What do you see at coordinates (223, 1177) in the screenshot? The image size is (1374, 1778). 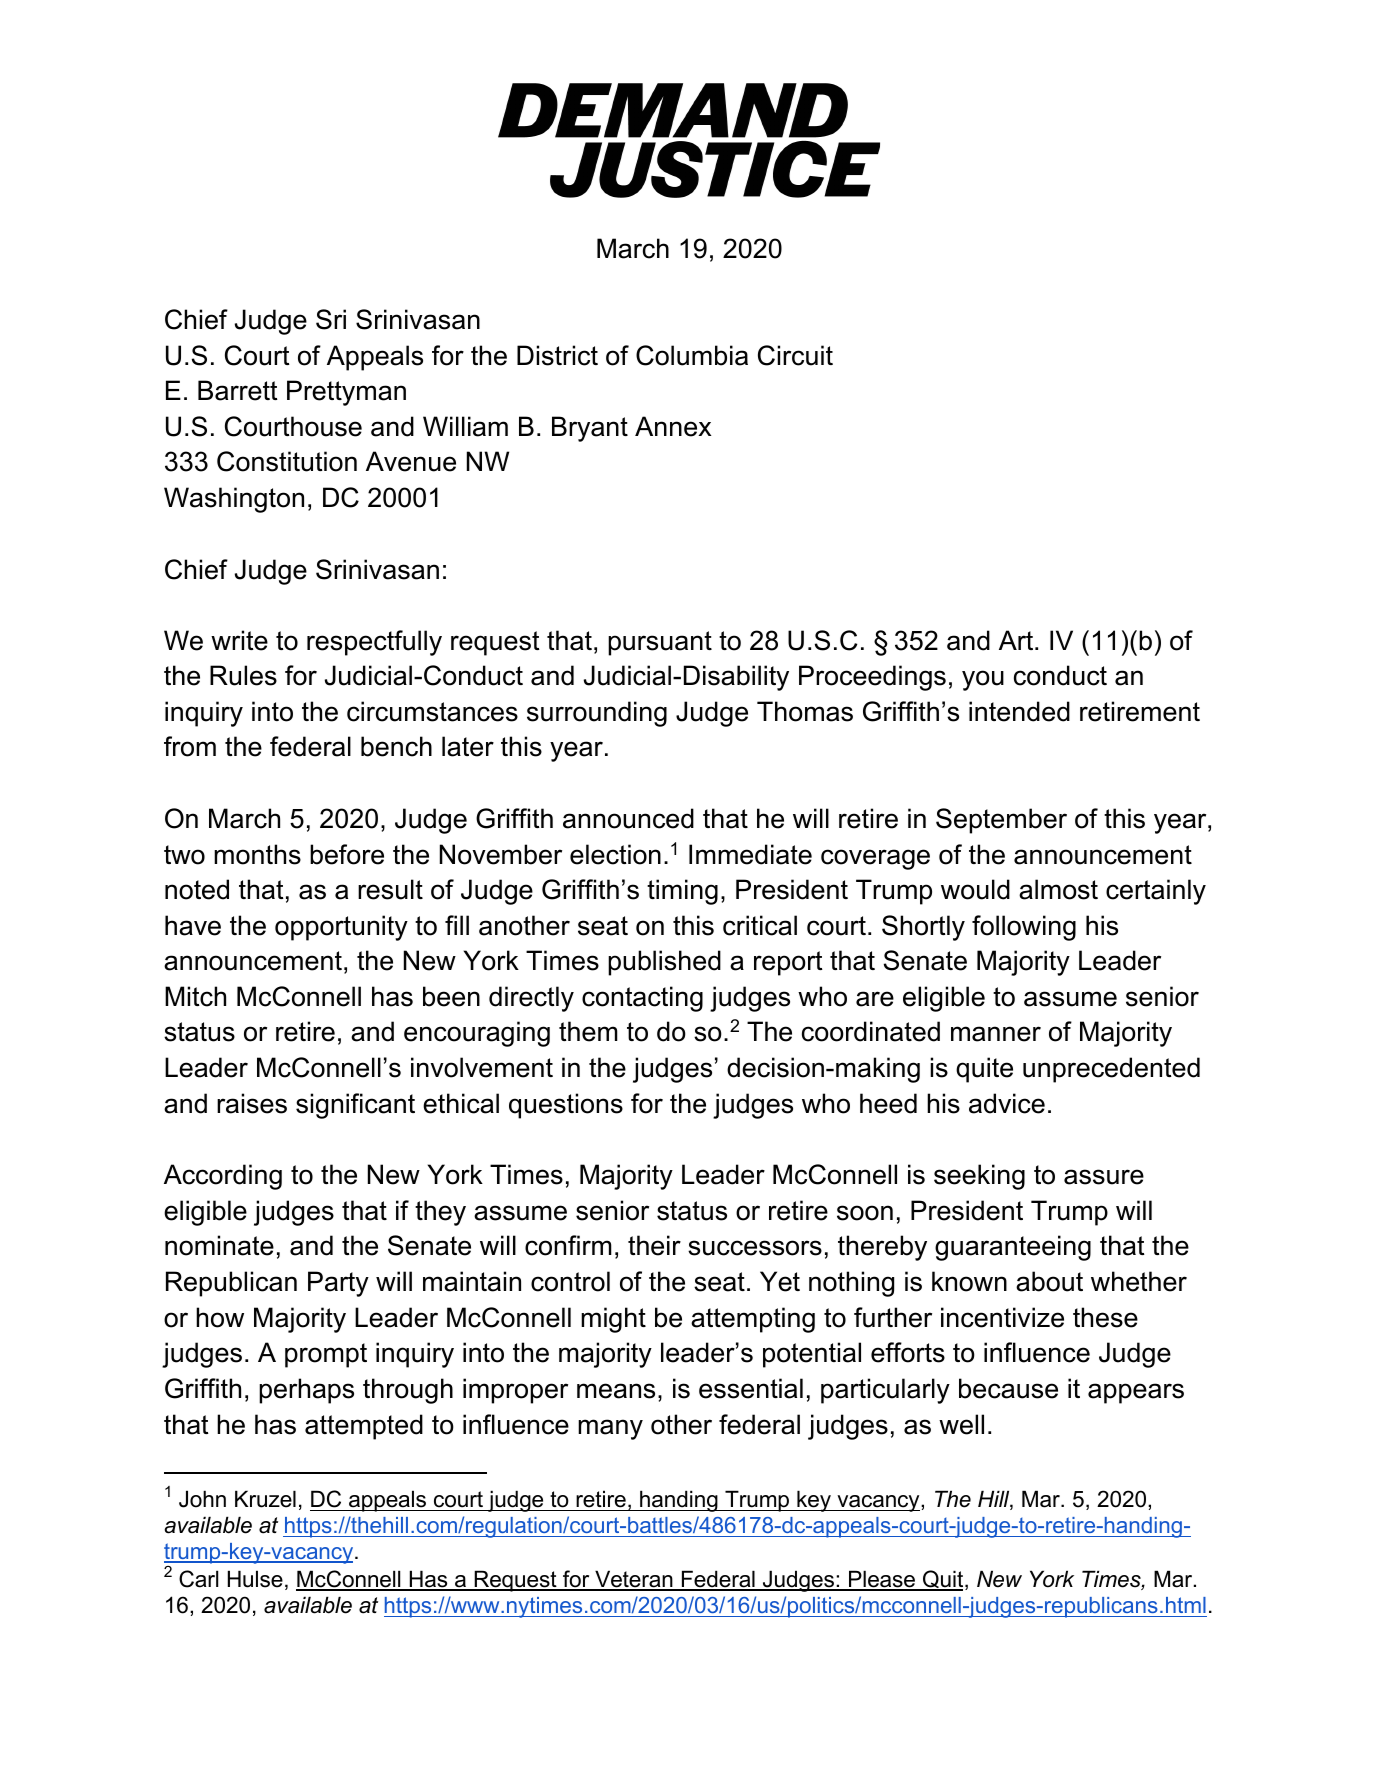 I see `According` at bounding box center [223, 1177].
